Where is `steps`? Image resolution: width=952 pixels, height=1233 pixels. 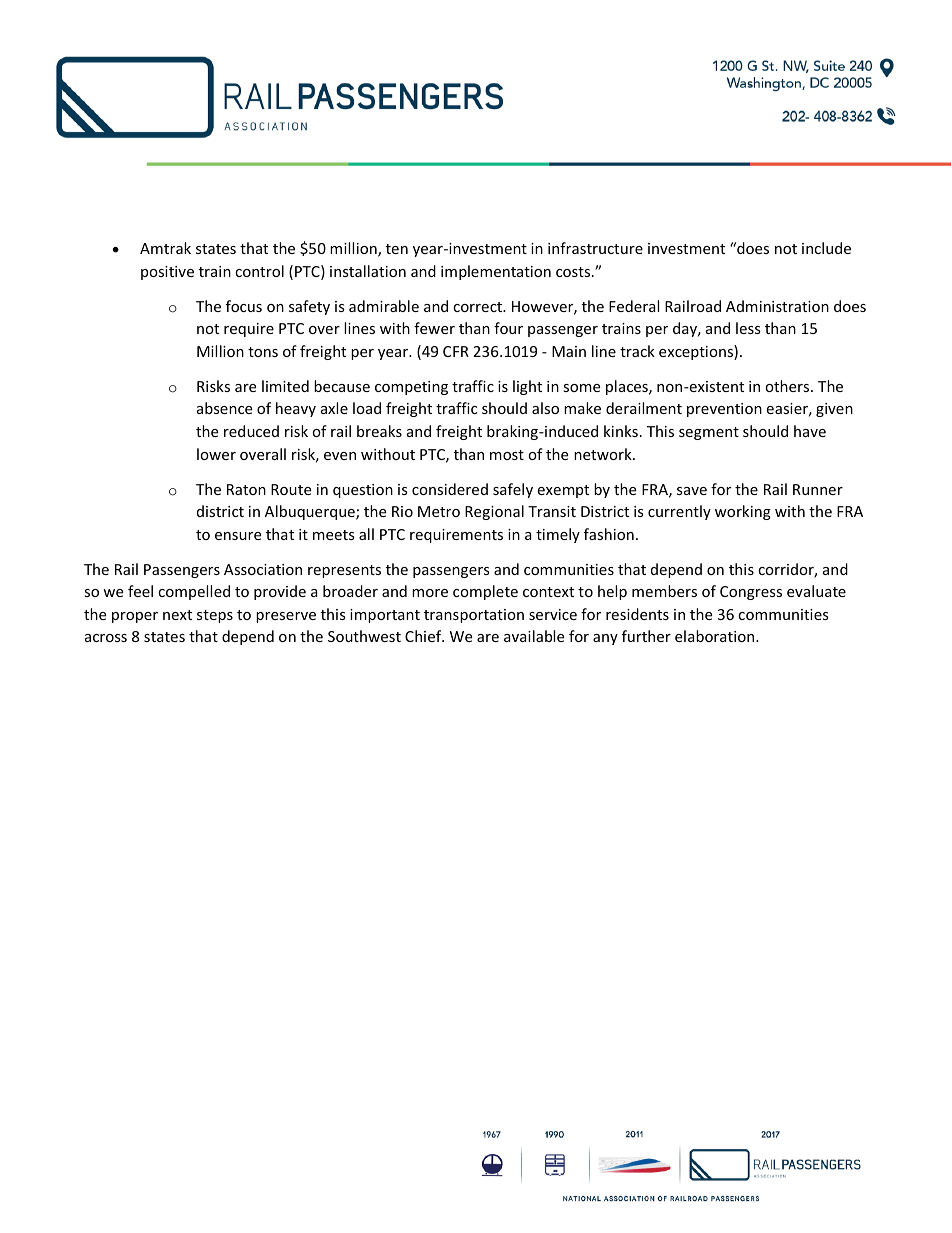
steps is located at coordinates (215, 616).
